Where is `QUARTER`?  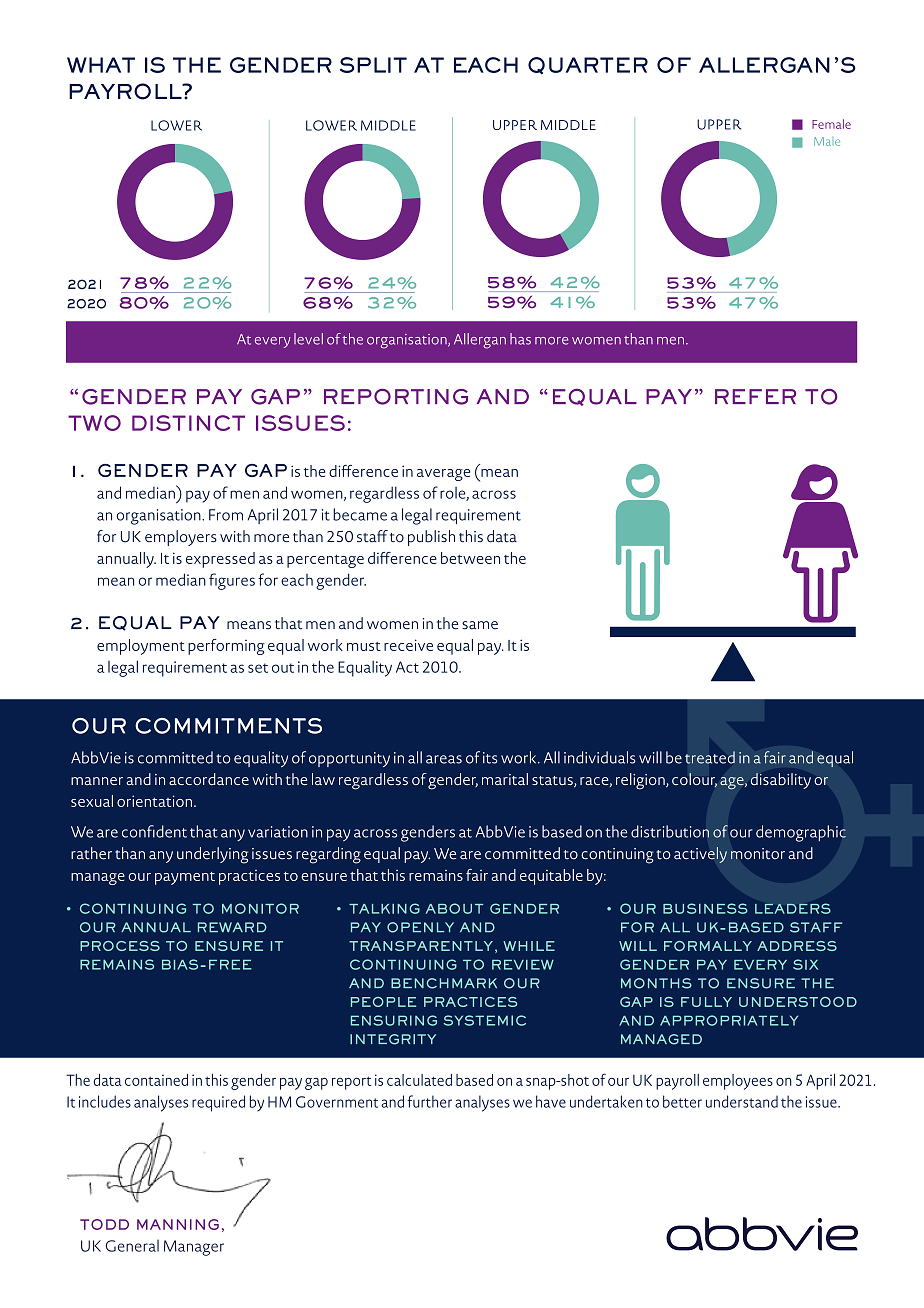
QUARTER is located at coordinates (588, 66).
